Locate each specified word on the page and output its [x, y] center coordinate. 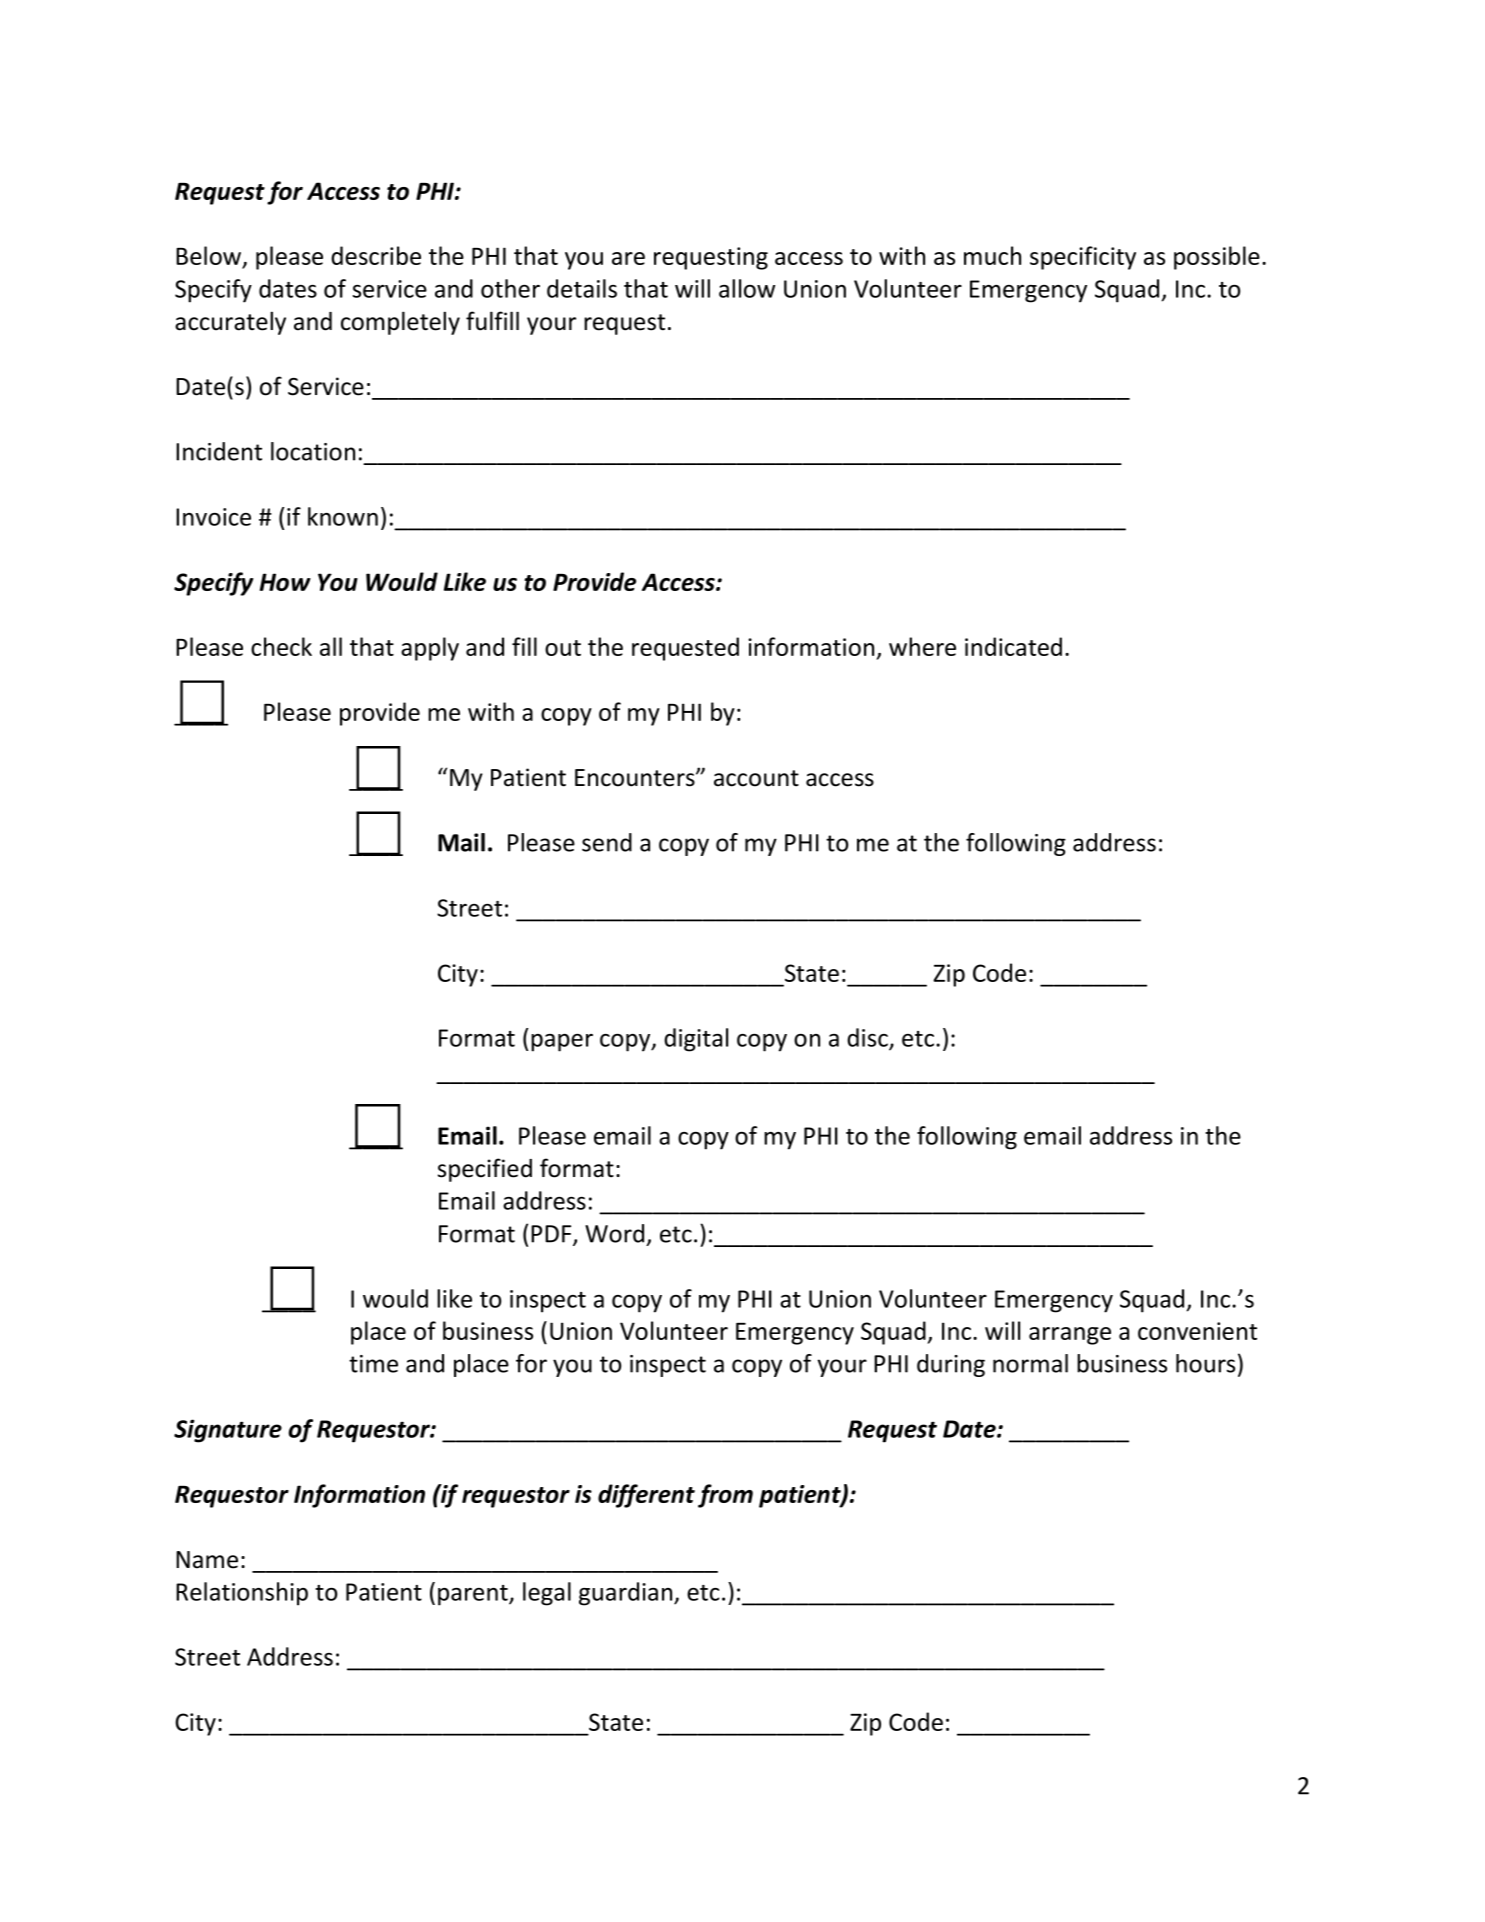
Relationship [242, 1594]
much [992, 255]
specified [485, 1170]
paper [562, 1043]
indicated [1013, 646]
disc [868, 1038]
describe [376, 255]
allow [747, 288]
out [563, 648]
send [607, 842]
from [725, 1496]
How [285, 582]
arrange [1070, 1336]
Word [614, 1233]
